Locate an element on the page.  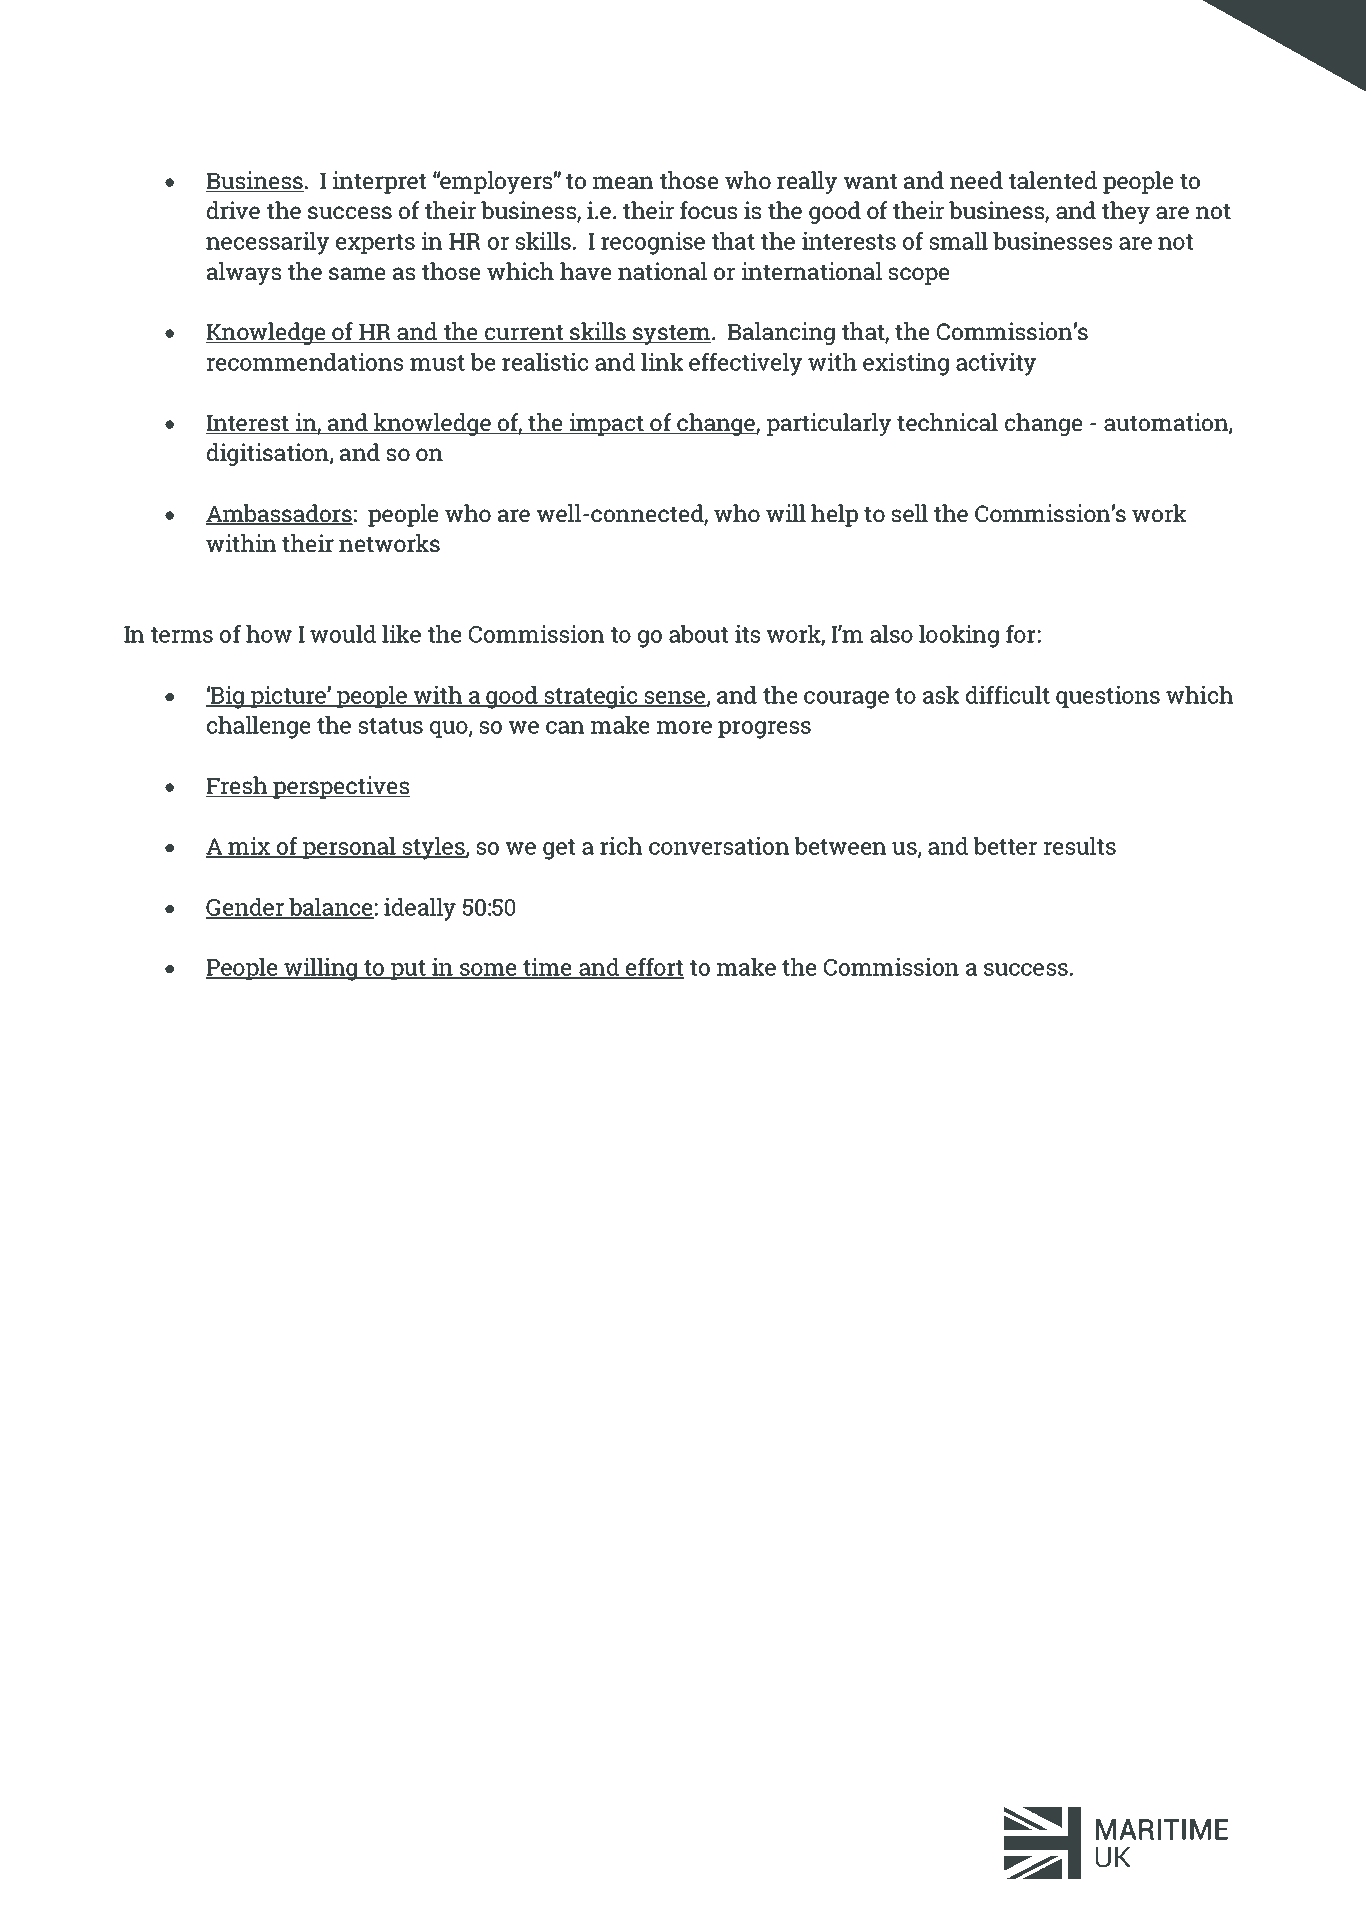
balance is located at coordinates (330, 908).
